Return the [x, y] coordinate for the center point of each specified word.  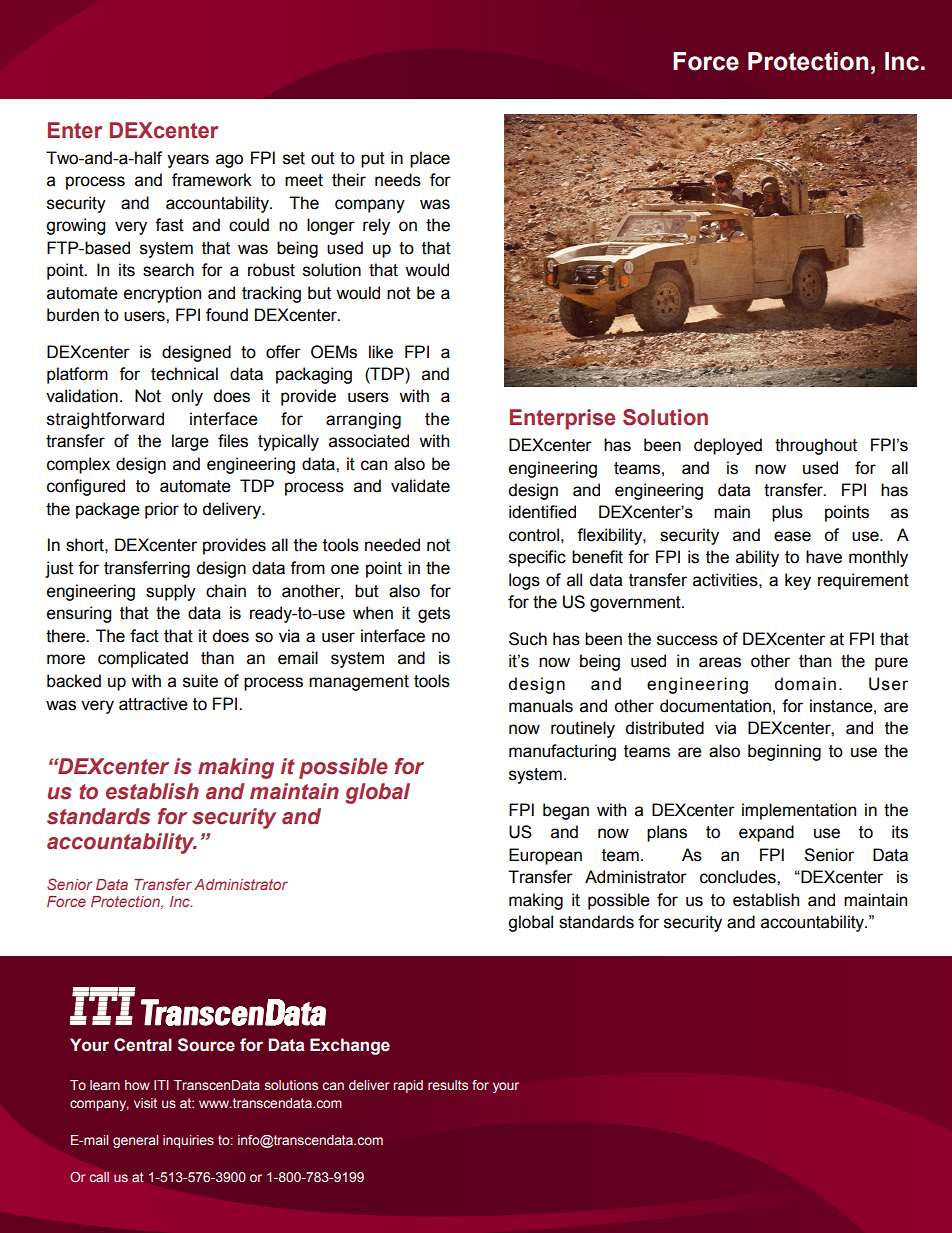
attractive [153, 704]
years [188, 161]
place [430, 159]
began [566, 811]
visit [145, 1103]
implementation [799, 811]
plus [787, 513]
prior [162, 510]
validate [420, 486]
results [448, 1085]
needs [398, 180]
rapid [408, 1086]
